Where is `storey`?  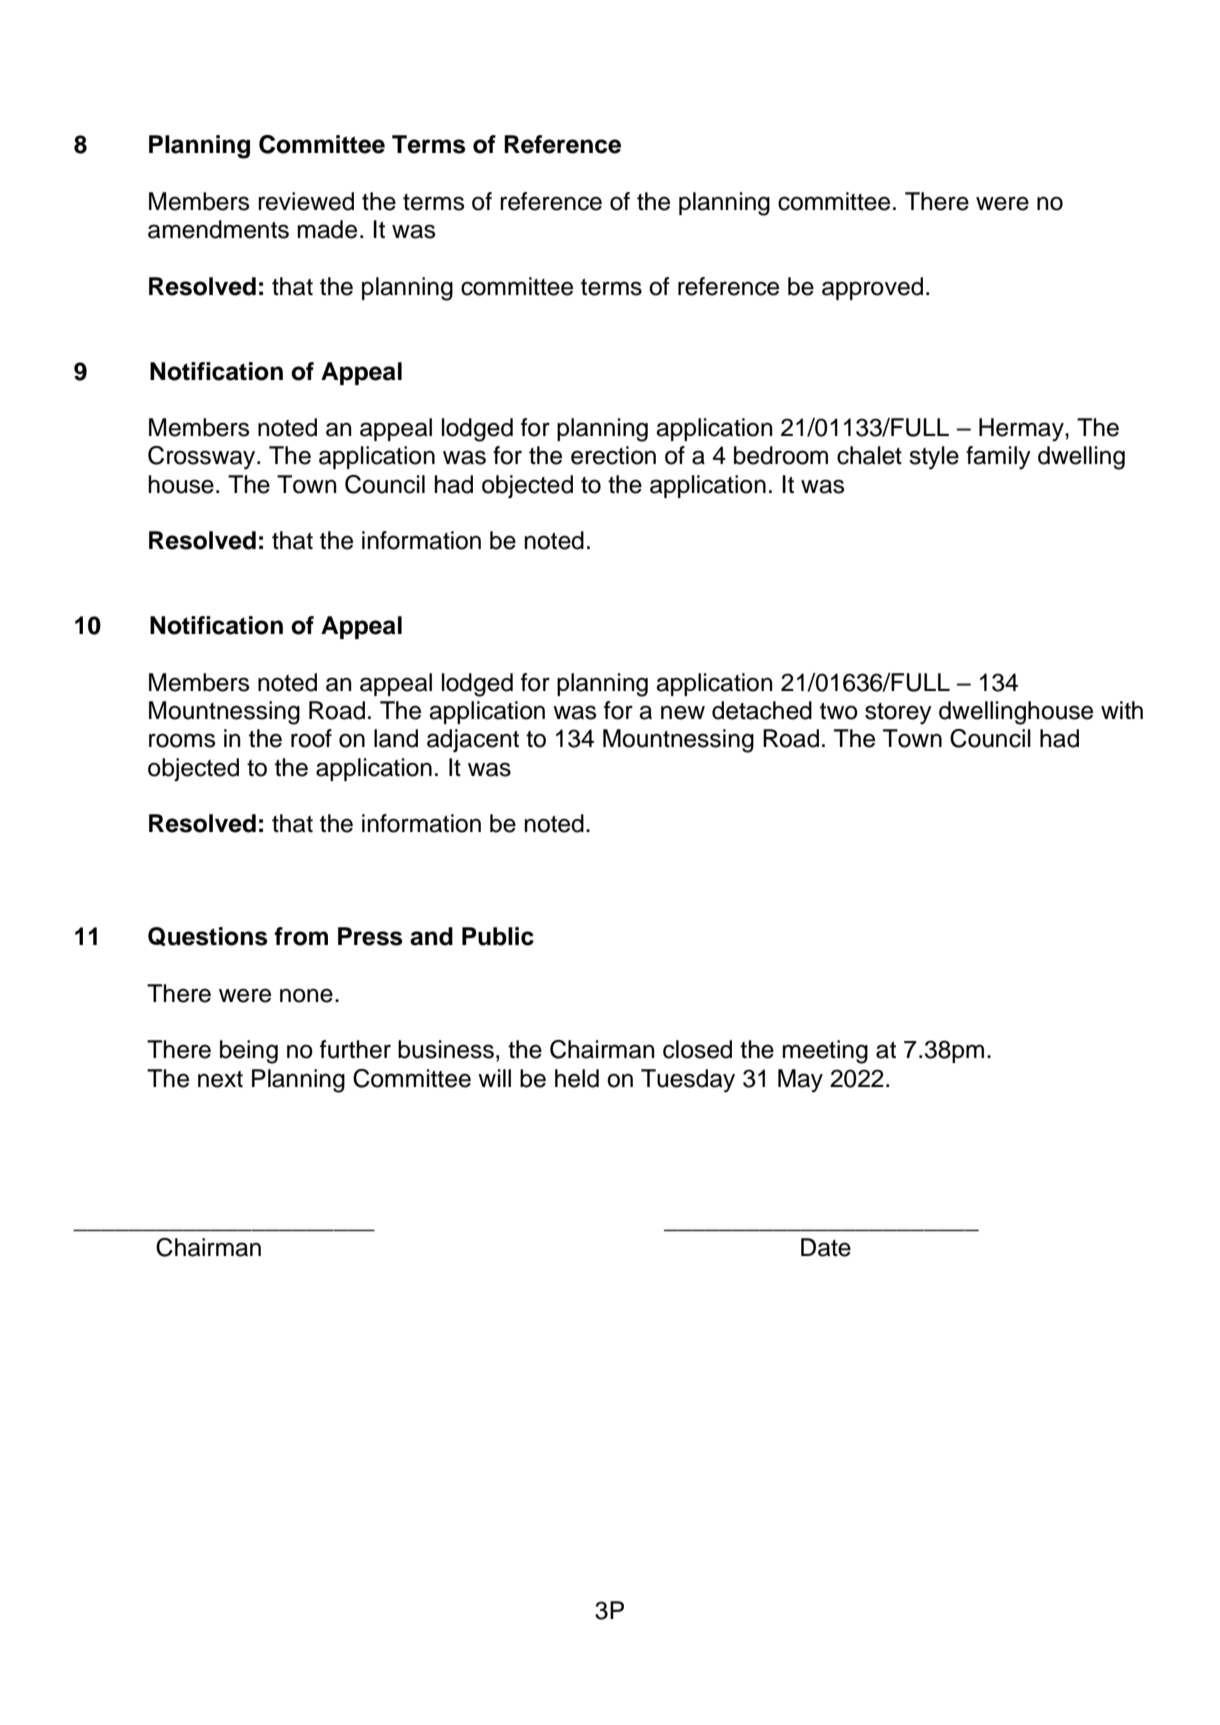 storey is located at coordinates (898, 714).
